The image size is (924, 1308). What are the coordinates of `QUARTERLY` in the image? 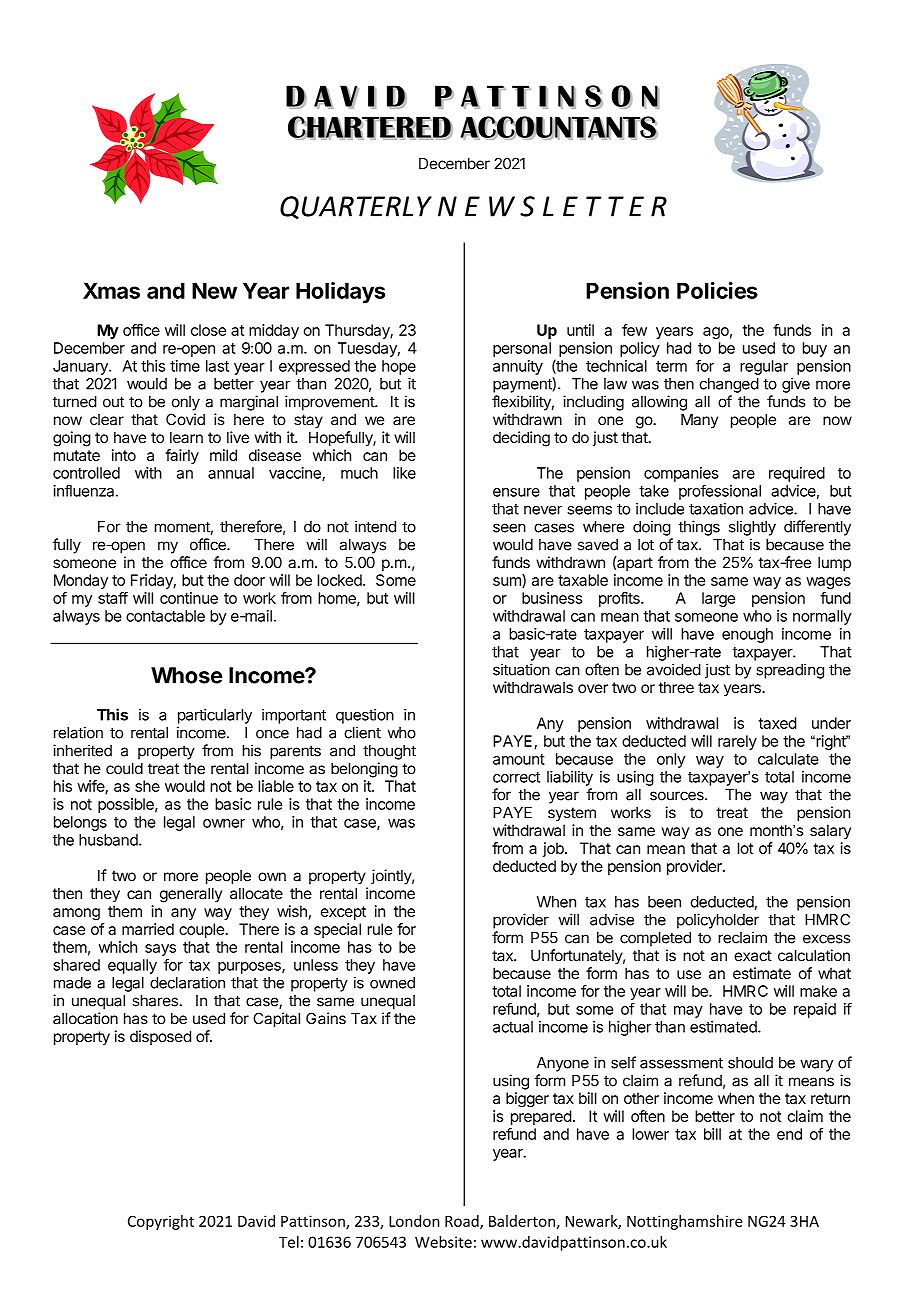 It's located at (356, 207).
